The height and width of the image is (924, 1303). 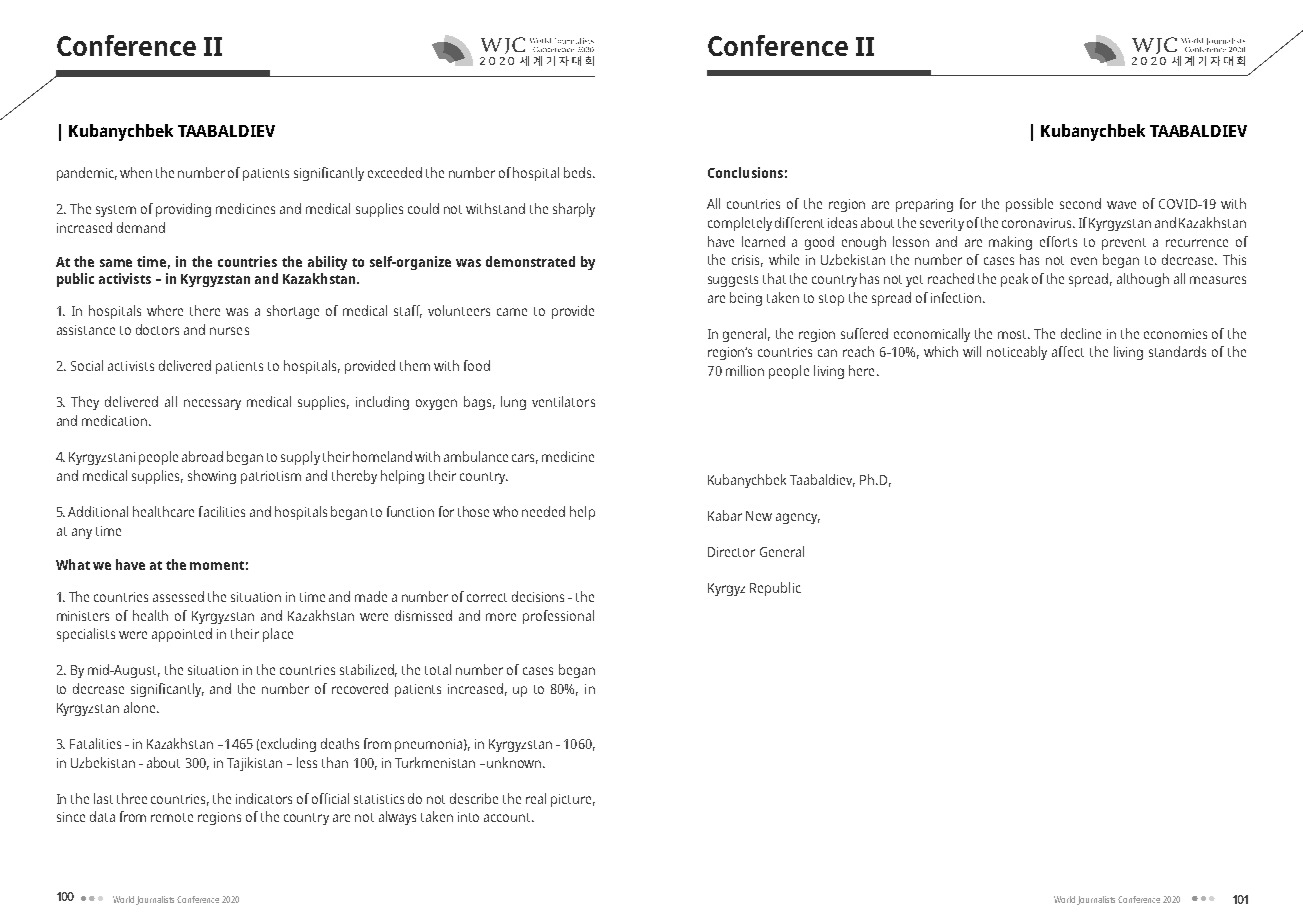 What do you see at coordinates (579, 172) in the image?
I see `beds` at bounding box center [579, 172].
